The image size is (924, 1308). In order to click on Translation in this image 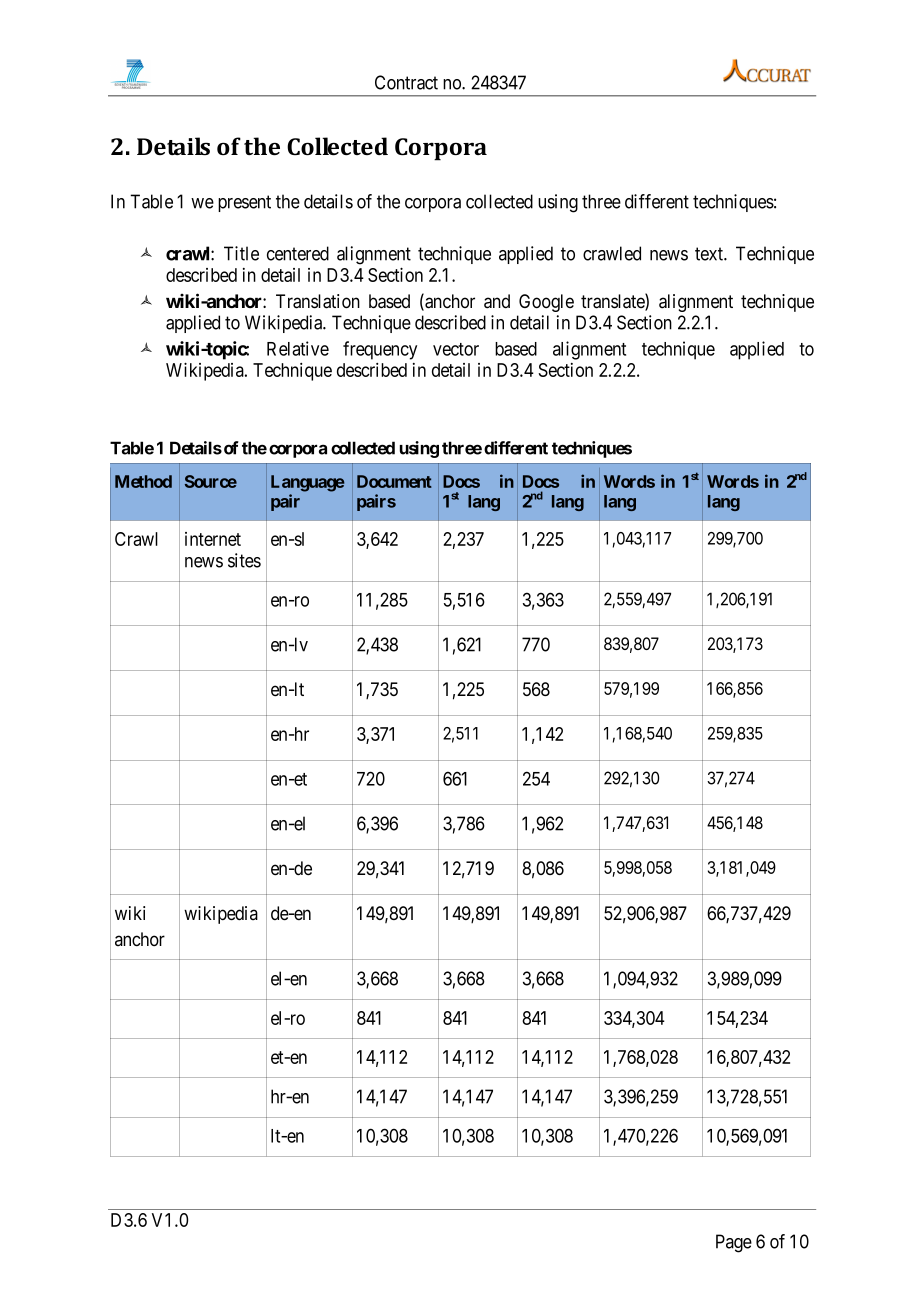, I will do `click(318, 301)`.
